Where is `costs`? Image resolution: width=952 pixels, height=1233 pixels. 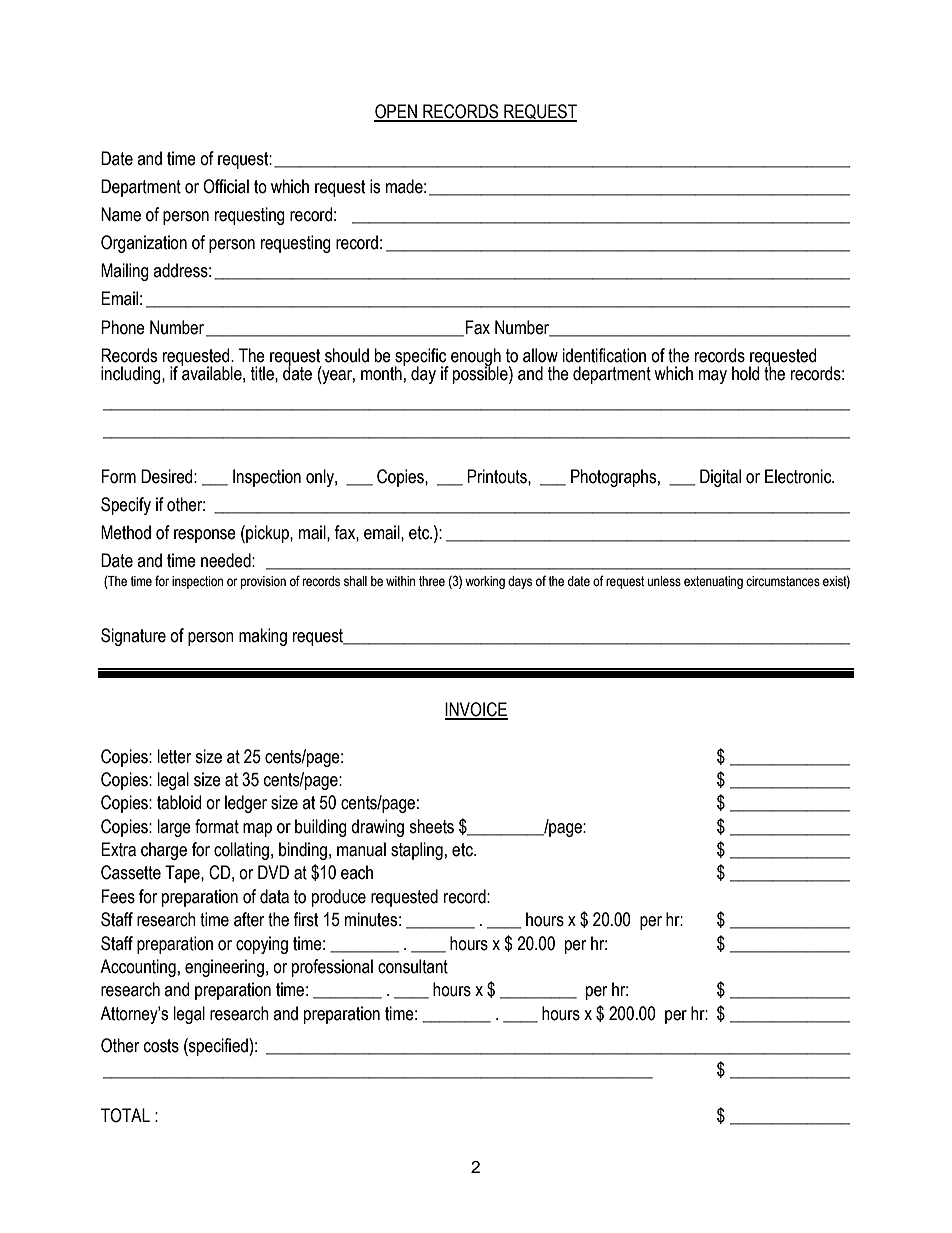
costs is located at coordinates (161, 1046).
